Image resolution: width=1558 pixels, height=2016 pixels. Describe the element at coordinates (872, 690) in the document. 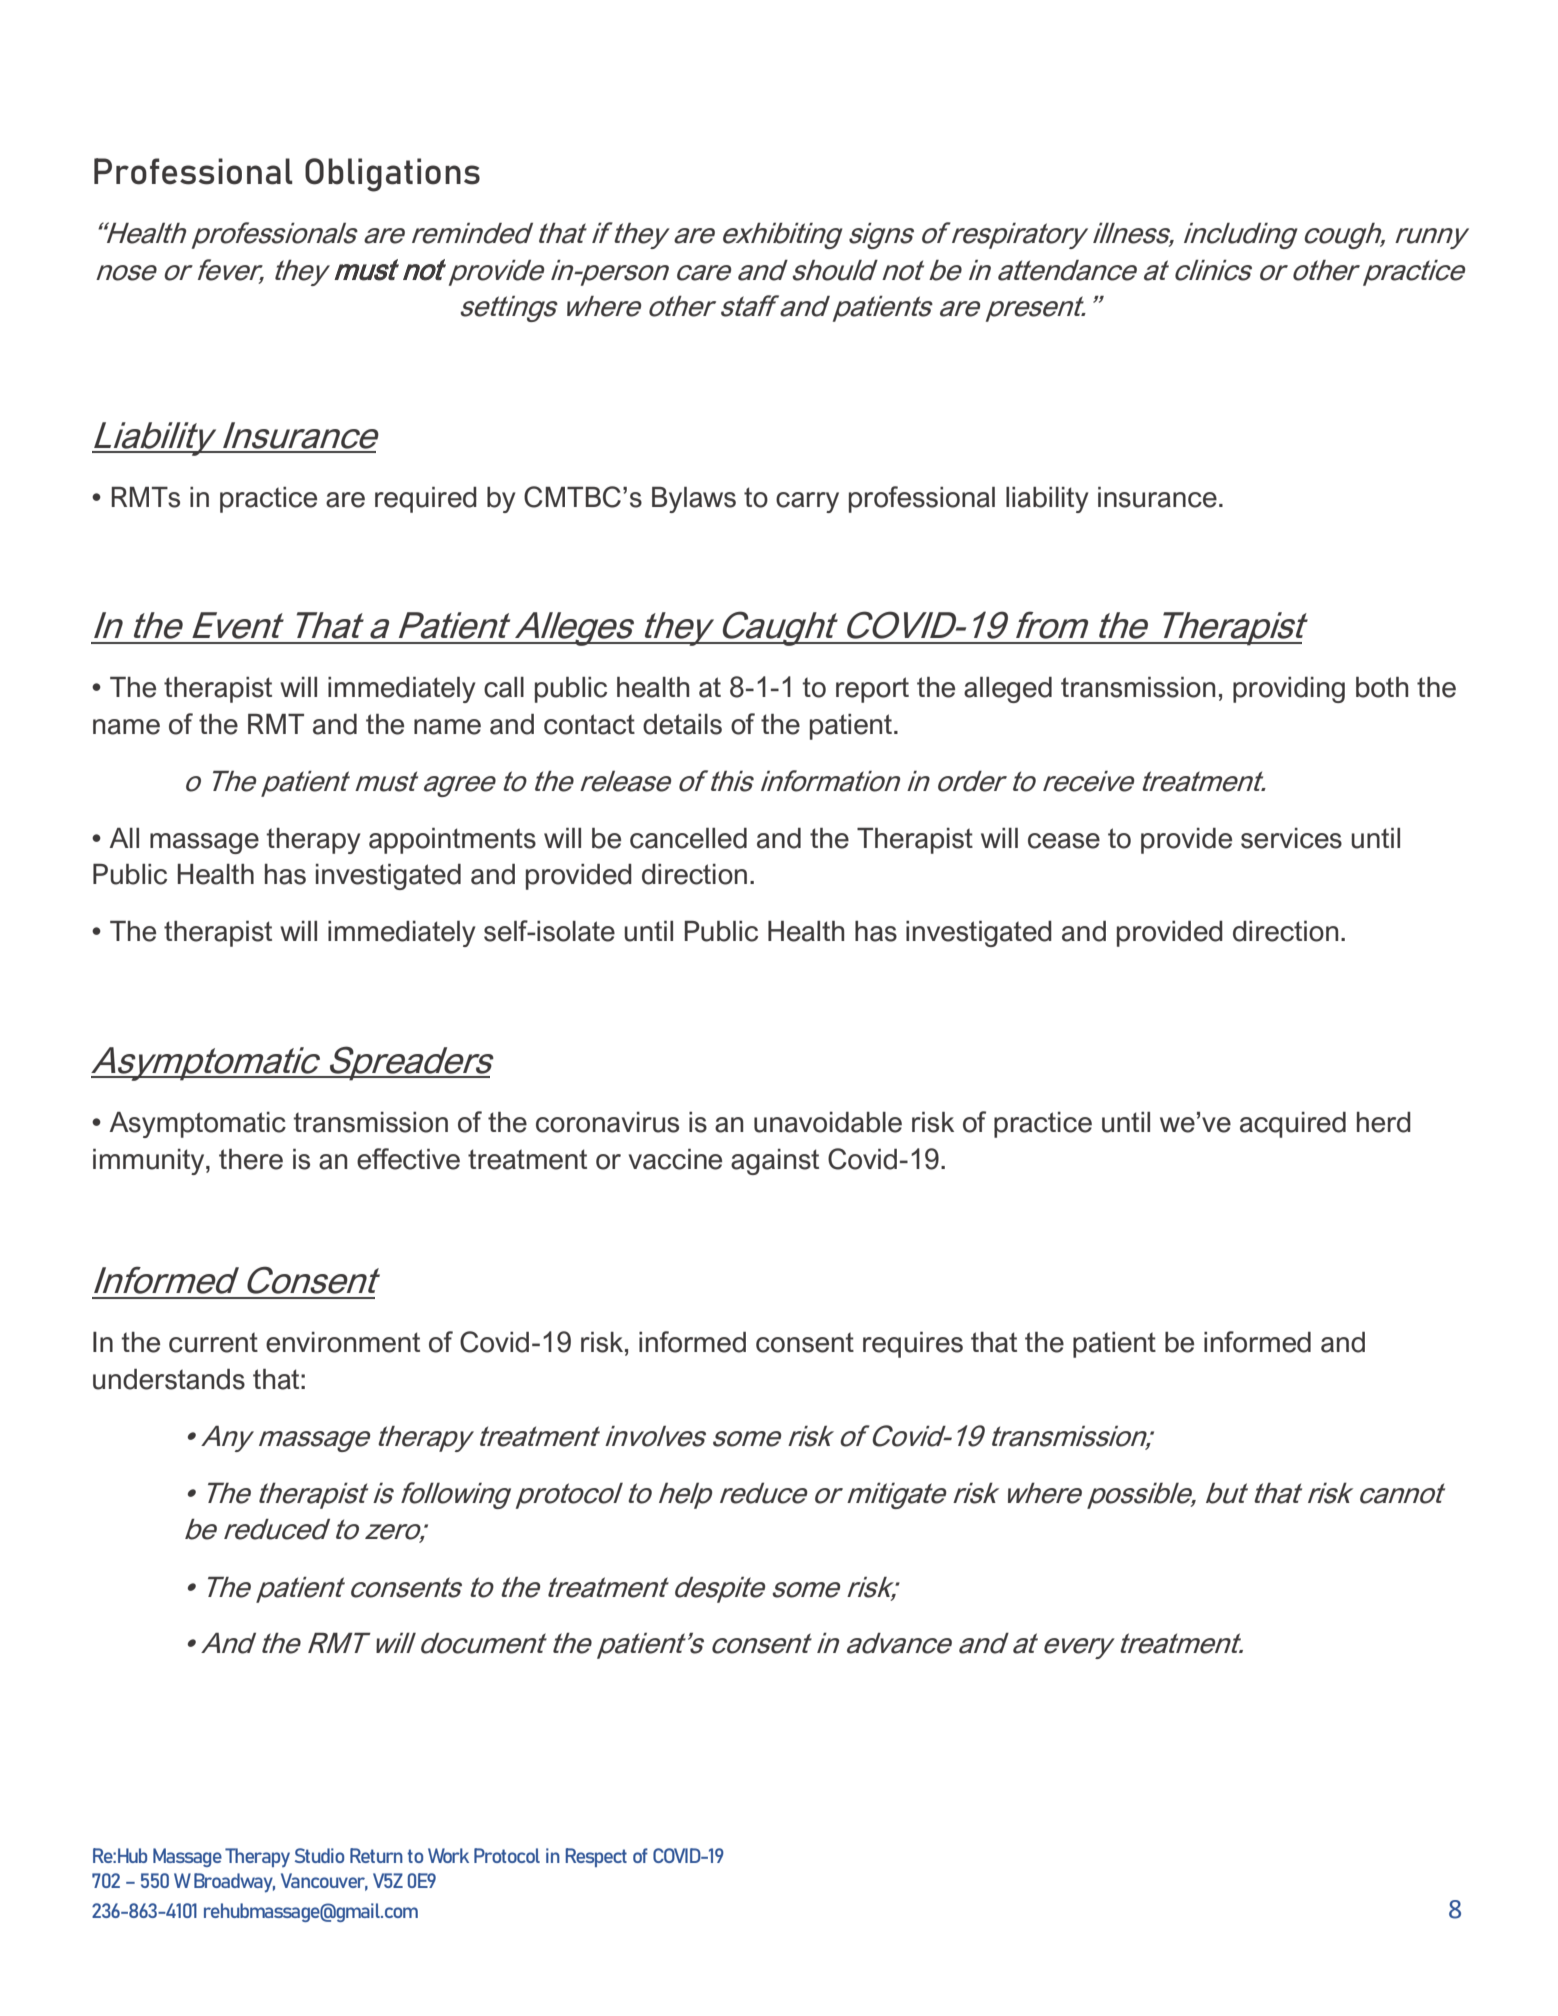

I see `report` at that location.
